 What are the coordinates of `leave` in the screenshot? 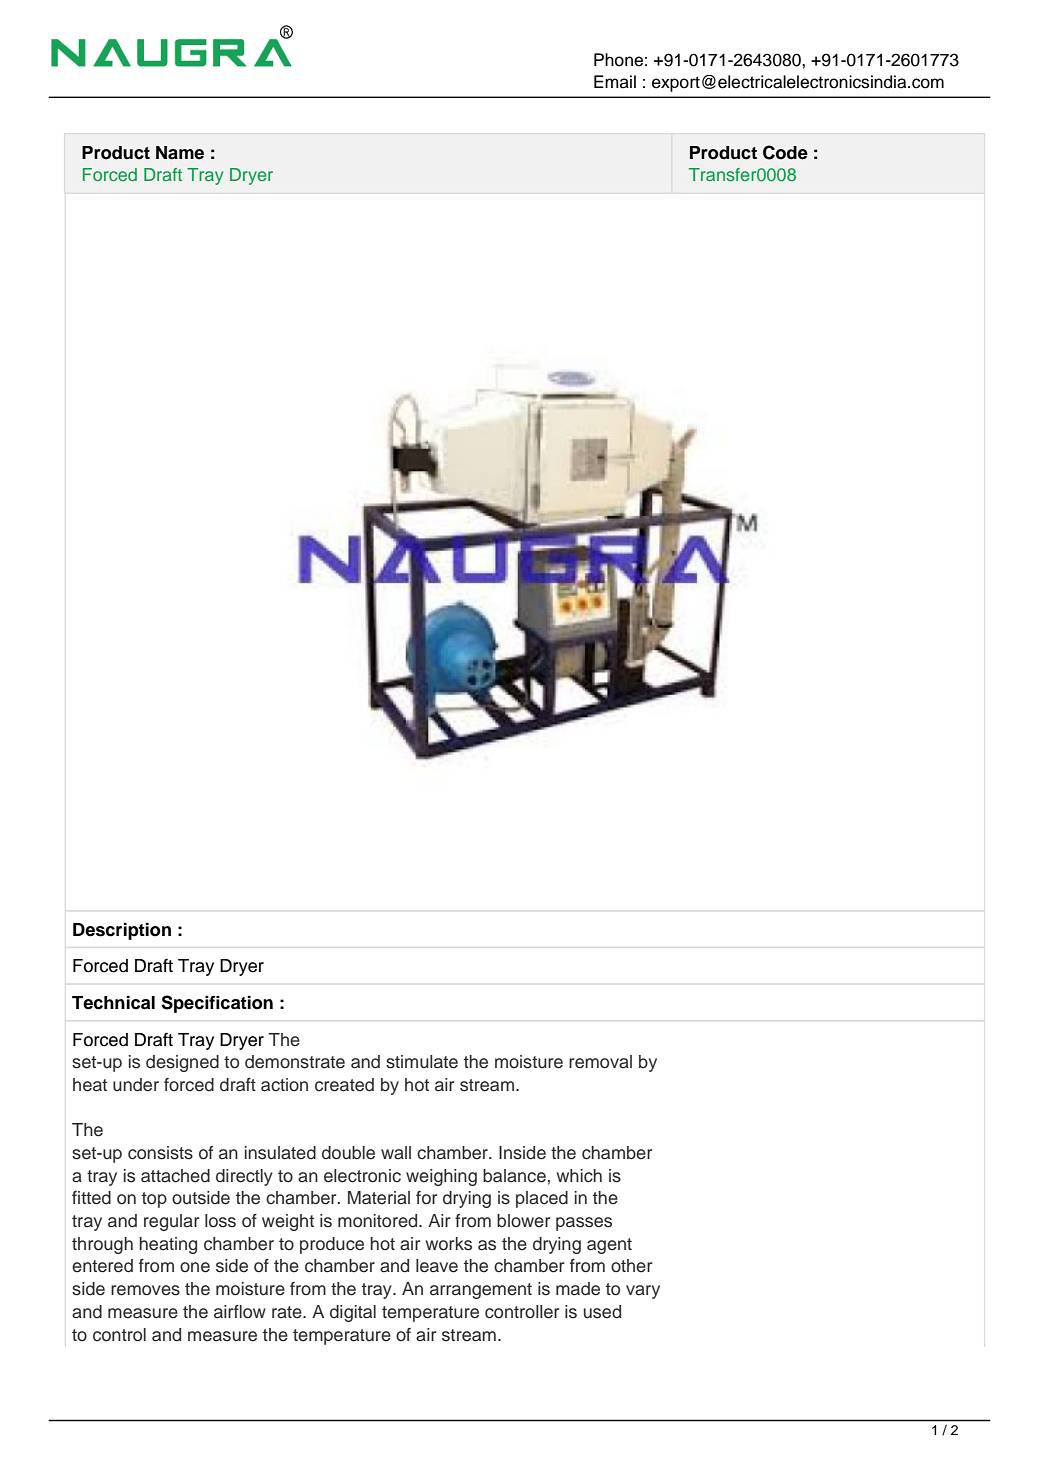 It's located at (437, 1266).
